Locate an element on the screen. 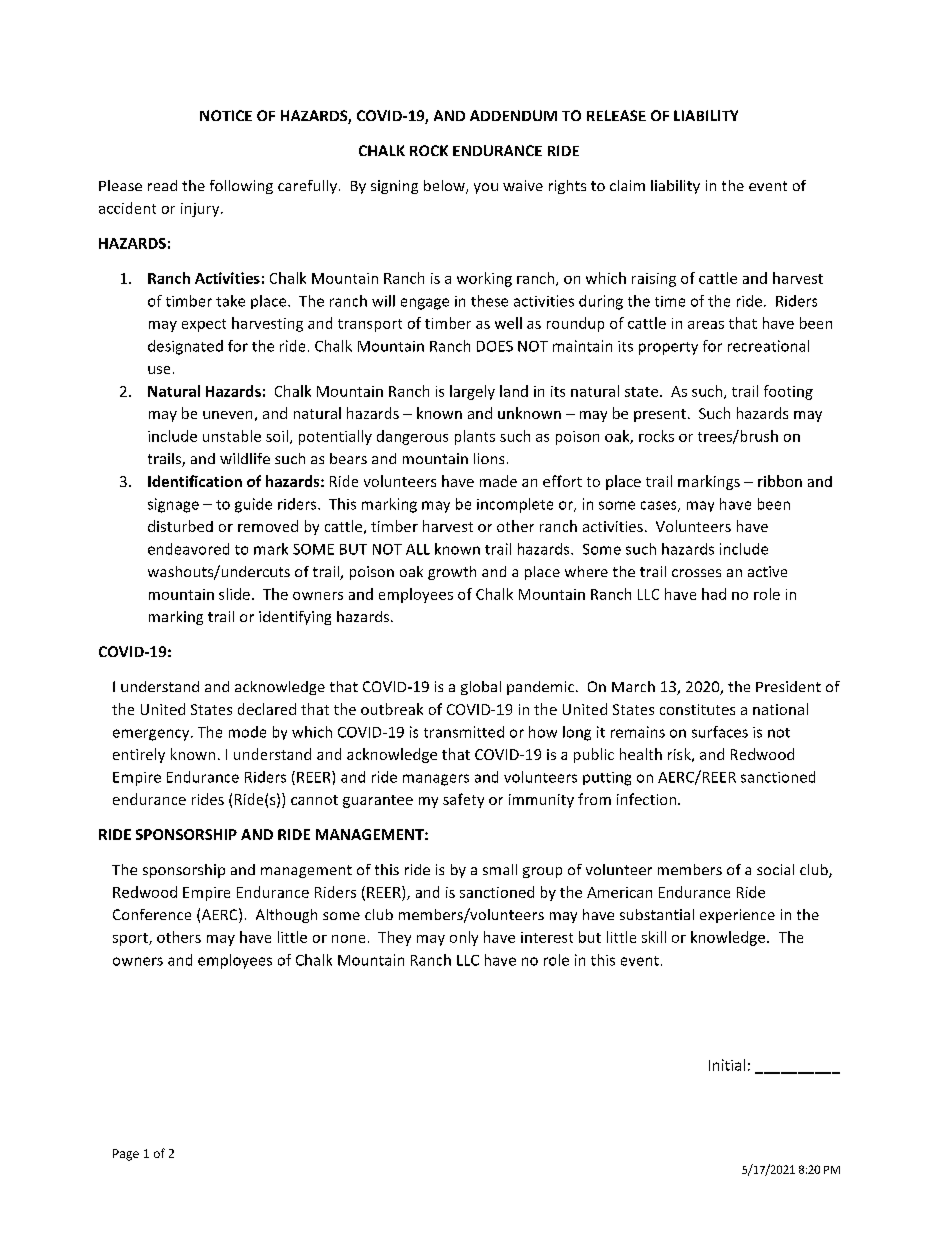  Page is located at coordinates (126, 1155).
